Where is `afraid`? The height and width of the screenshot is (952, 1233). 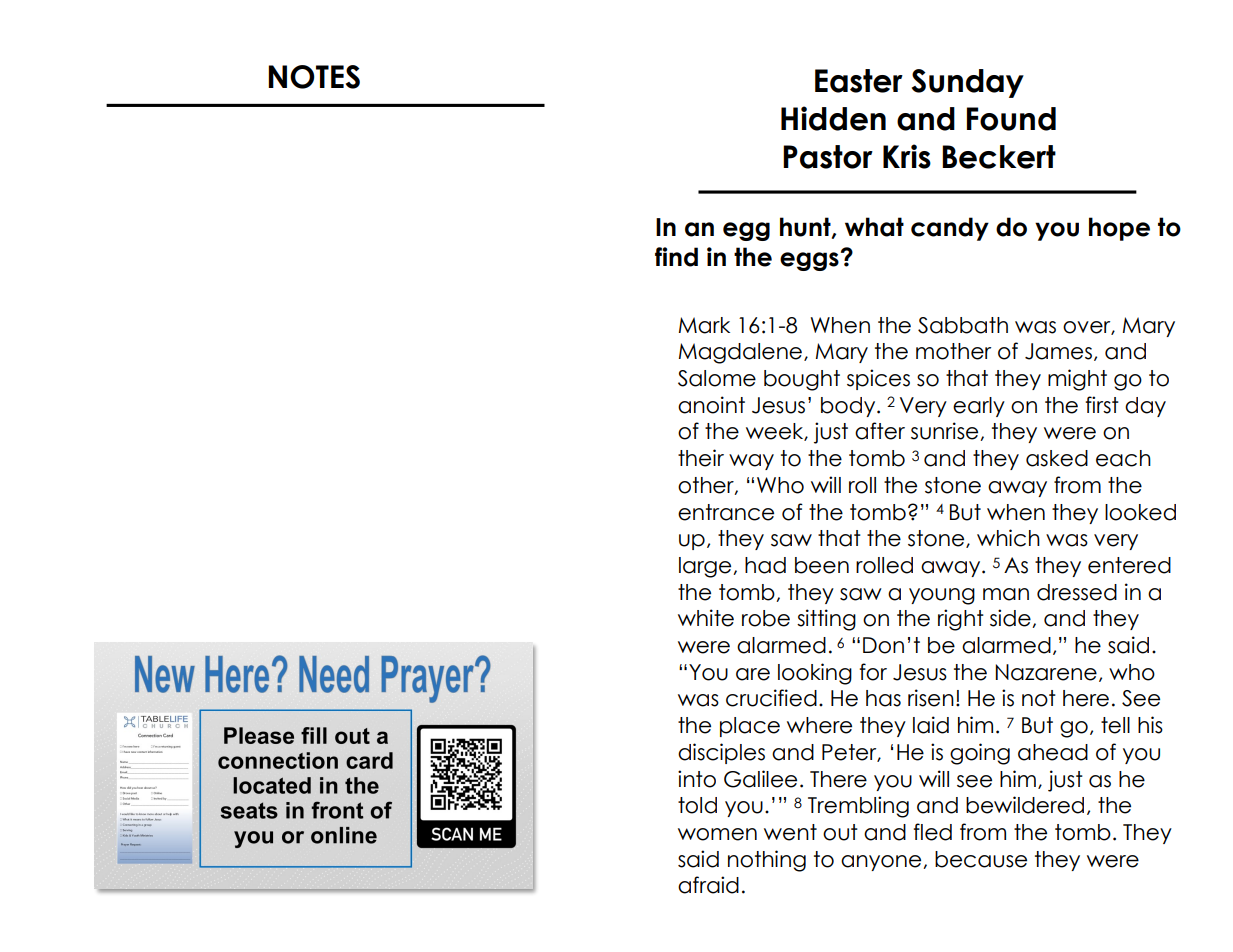 afraid is located at coordinates (708, 885).
